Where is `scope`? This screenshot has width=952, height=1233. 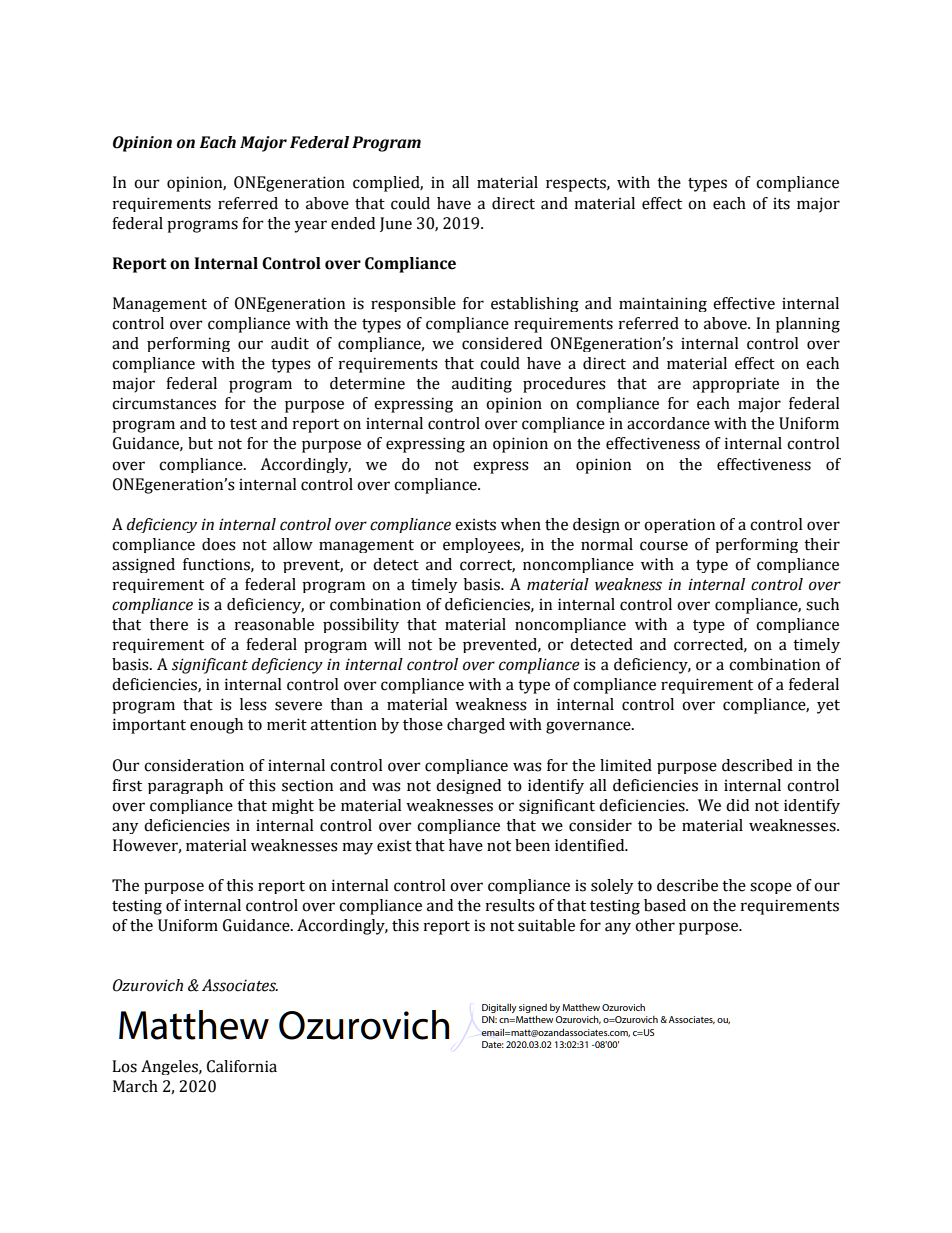
scope is located at coordinates (771, 888).
